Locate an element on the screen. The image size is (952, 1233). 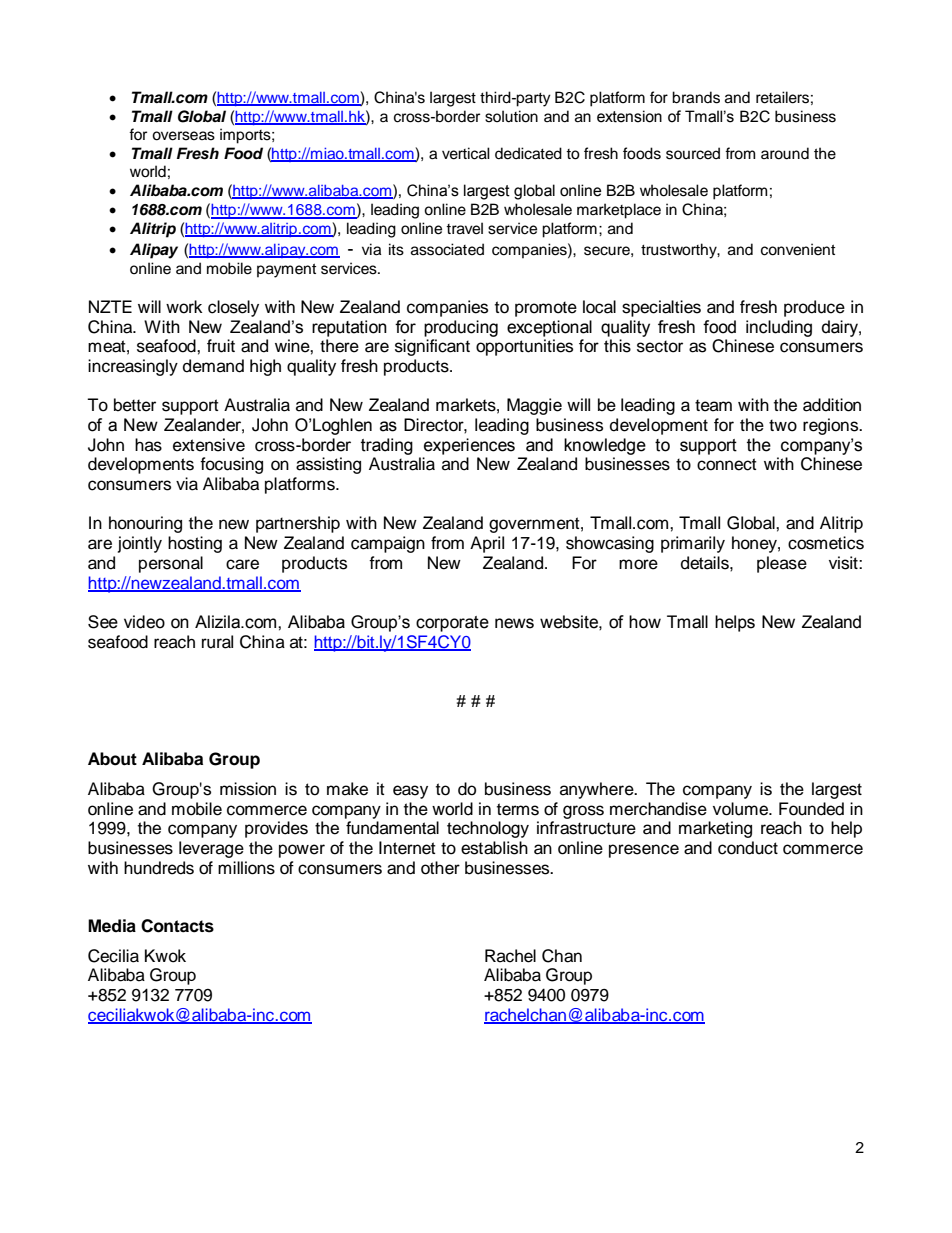
solution is located at coordinates (511, 116).
